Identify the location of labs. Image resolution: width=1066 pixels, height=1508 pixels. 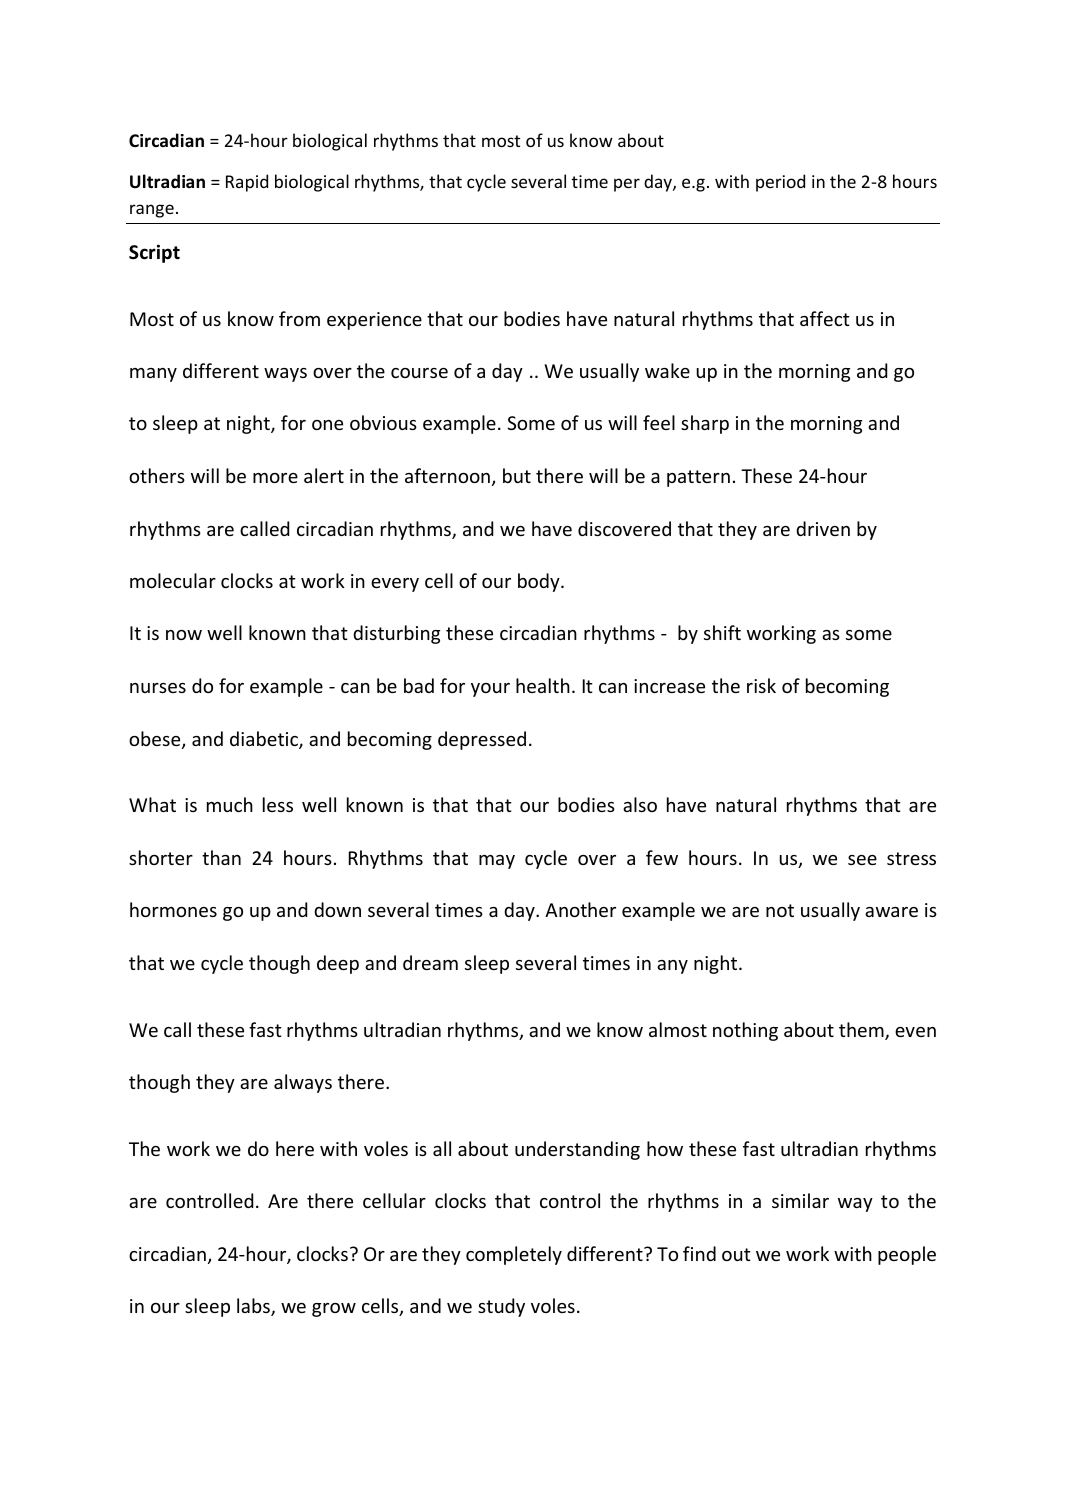
(254, 1307).
